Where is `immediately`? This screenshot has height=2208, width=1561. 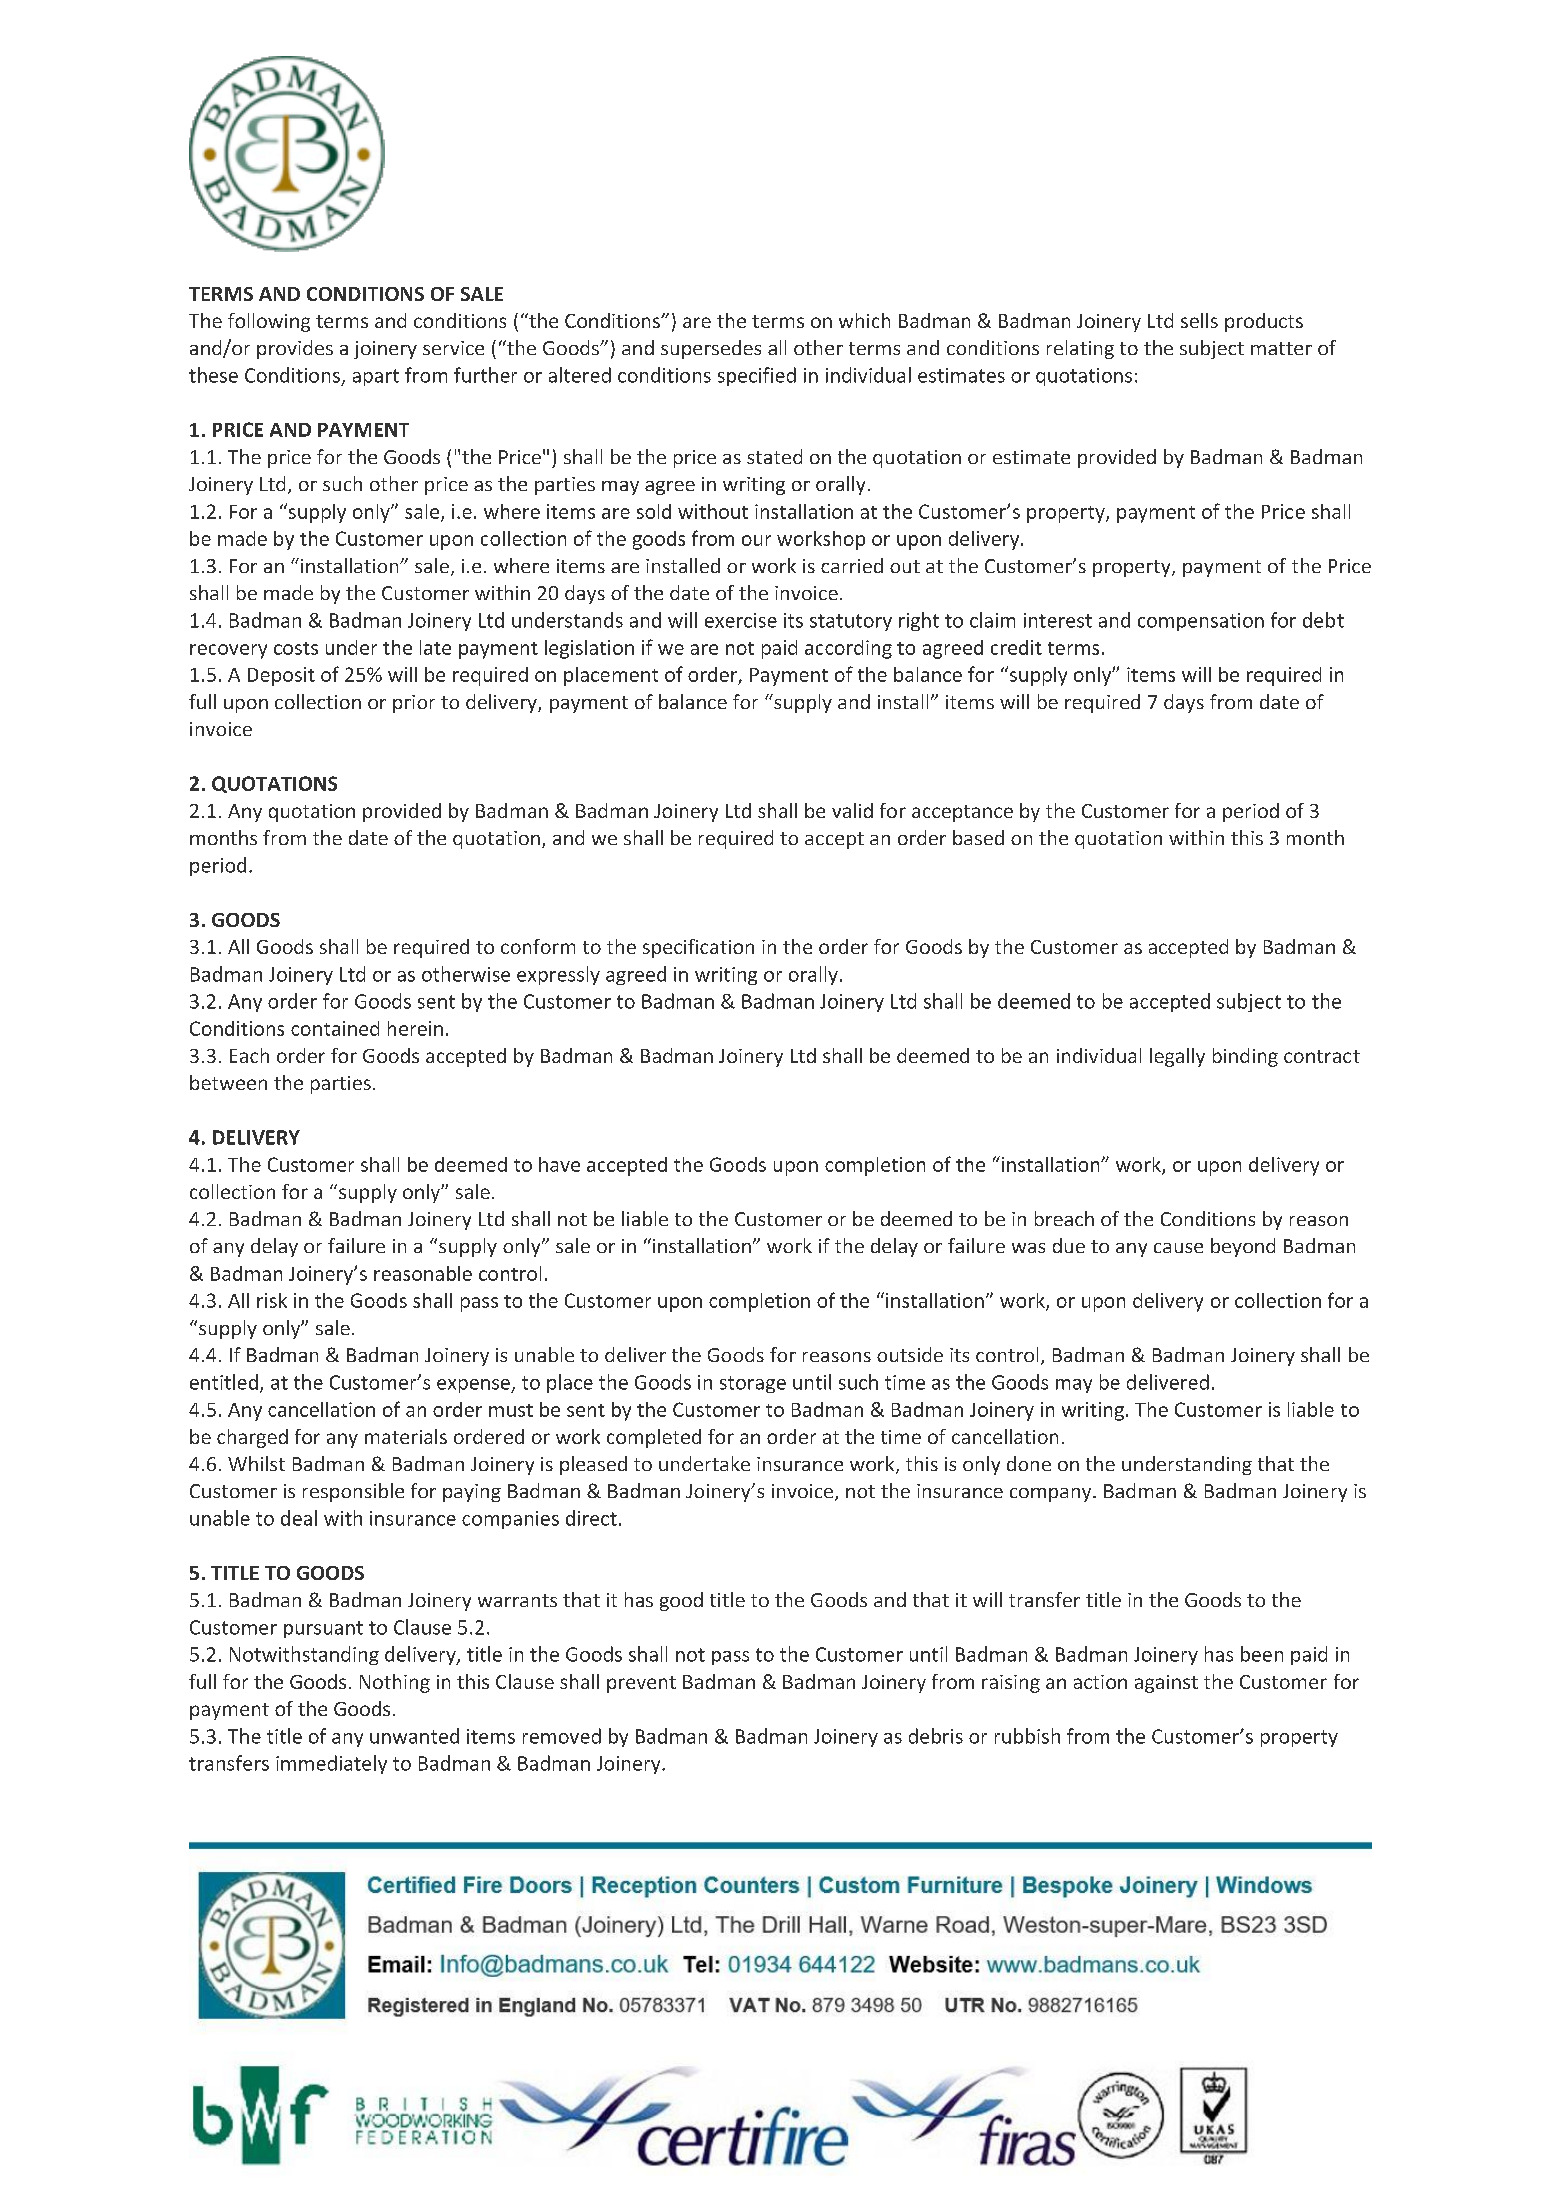 immediately is located at coordinates (331, 1764).
